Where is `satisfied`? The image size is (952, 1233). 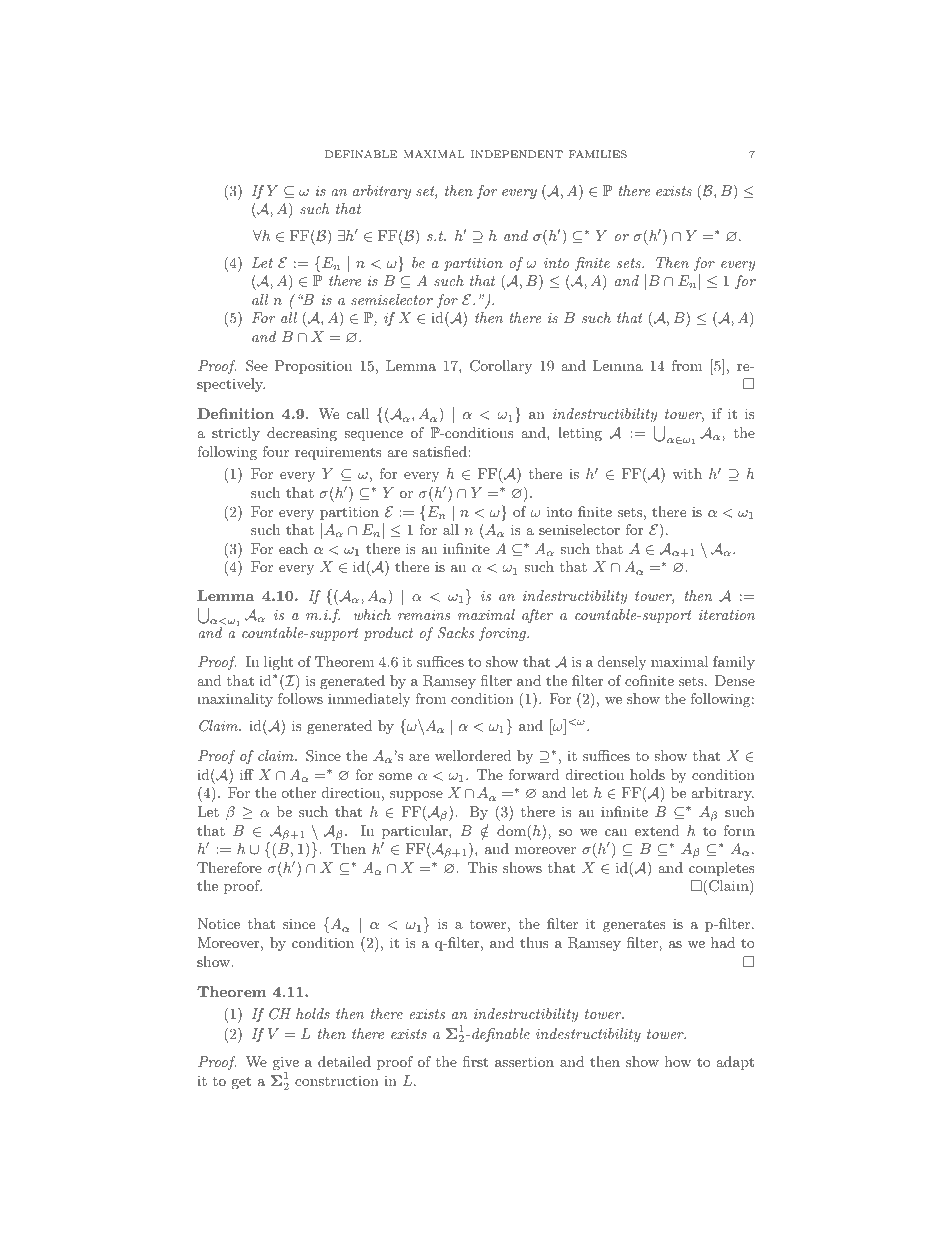
satisfied is located at coordinates (441, 451).
